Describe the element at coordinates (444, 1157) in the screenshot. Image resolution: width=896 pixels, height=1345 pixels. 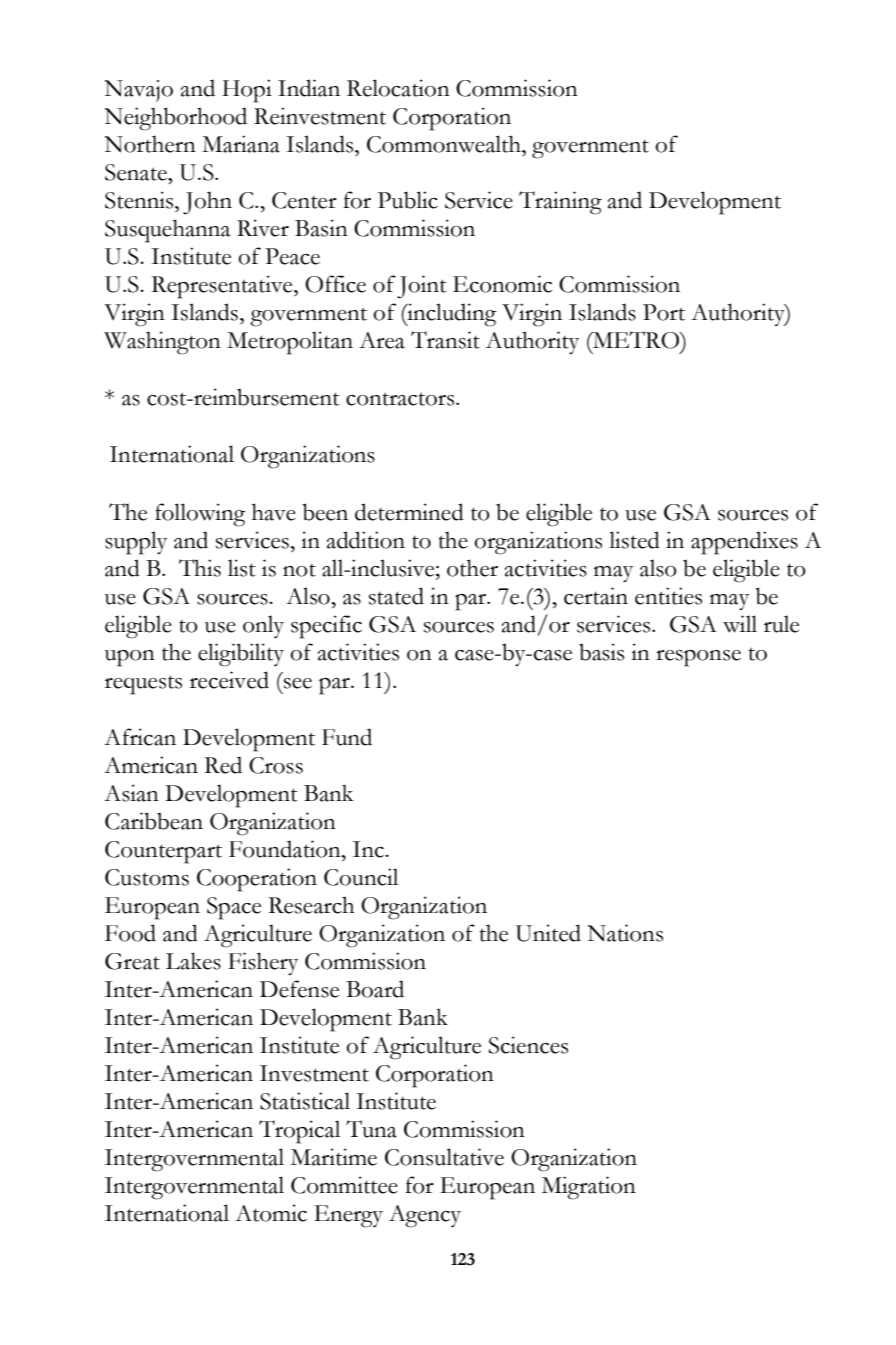
I see `Consultative` at that location.
